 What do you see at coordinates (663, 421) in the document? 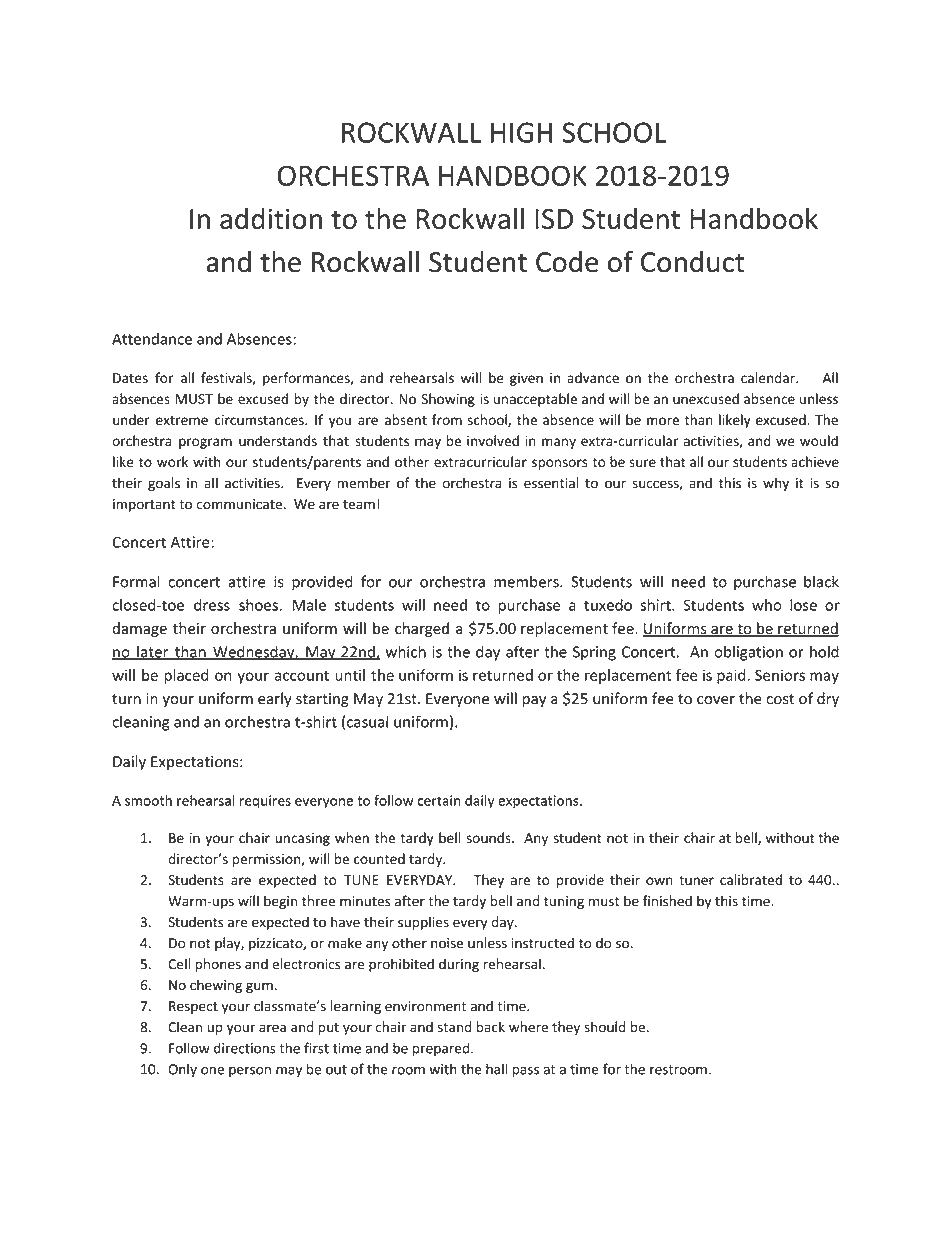
I see `more` at bounding box center [663, 421].
